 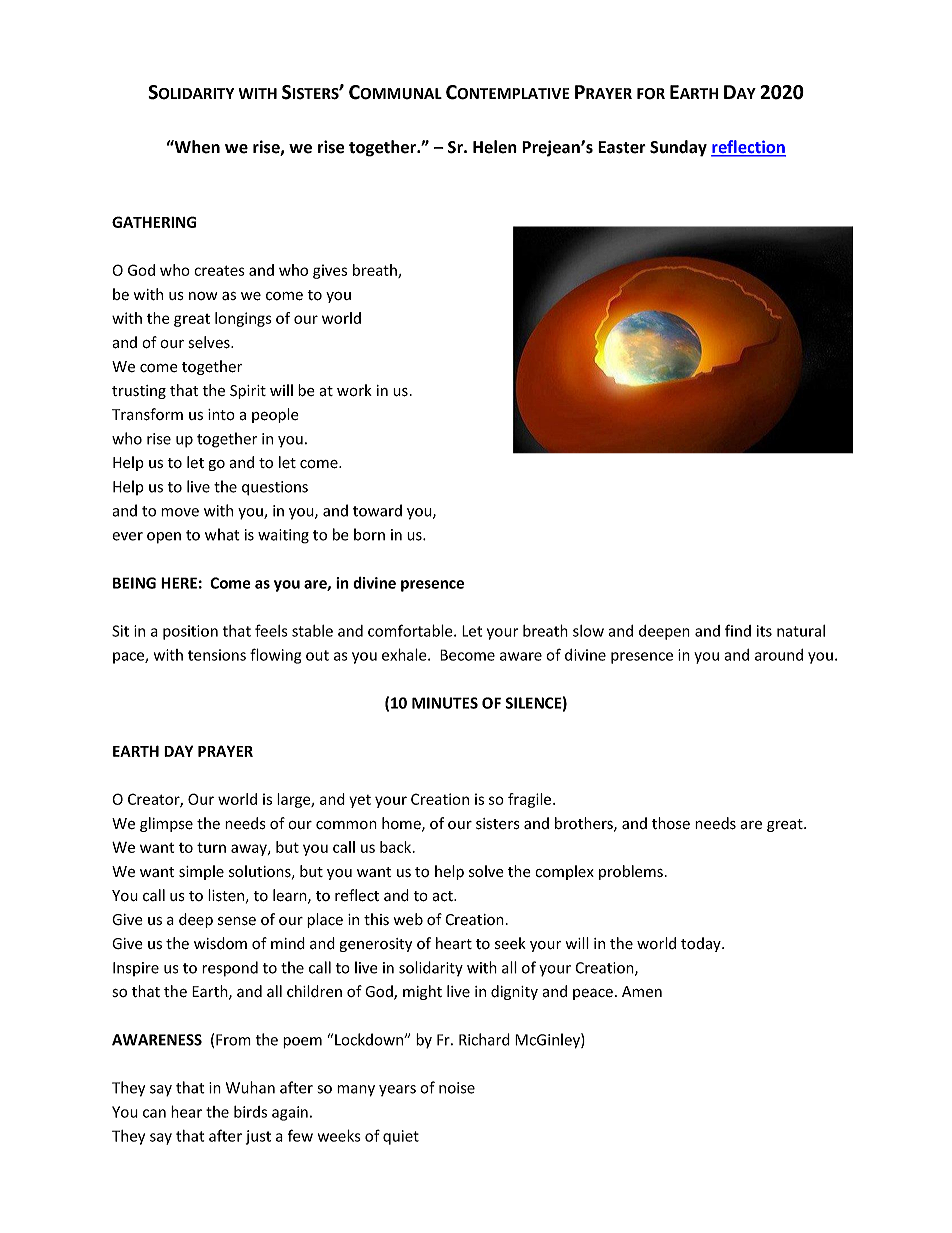 What do you see at coordinates (354, 390) in the screenshot?
I see `work` at bounding box center [354, 390].
